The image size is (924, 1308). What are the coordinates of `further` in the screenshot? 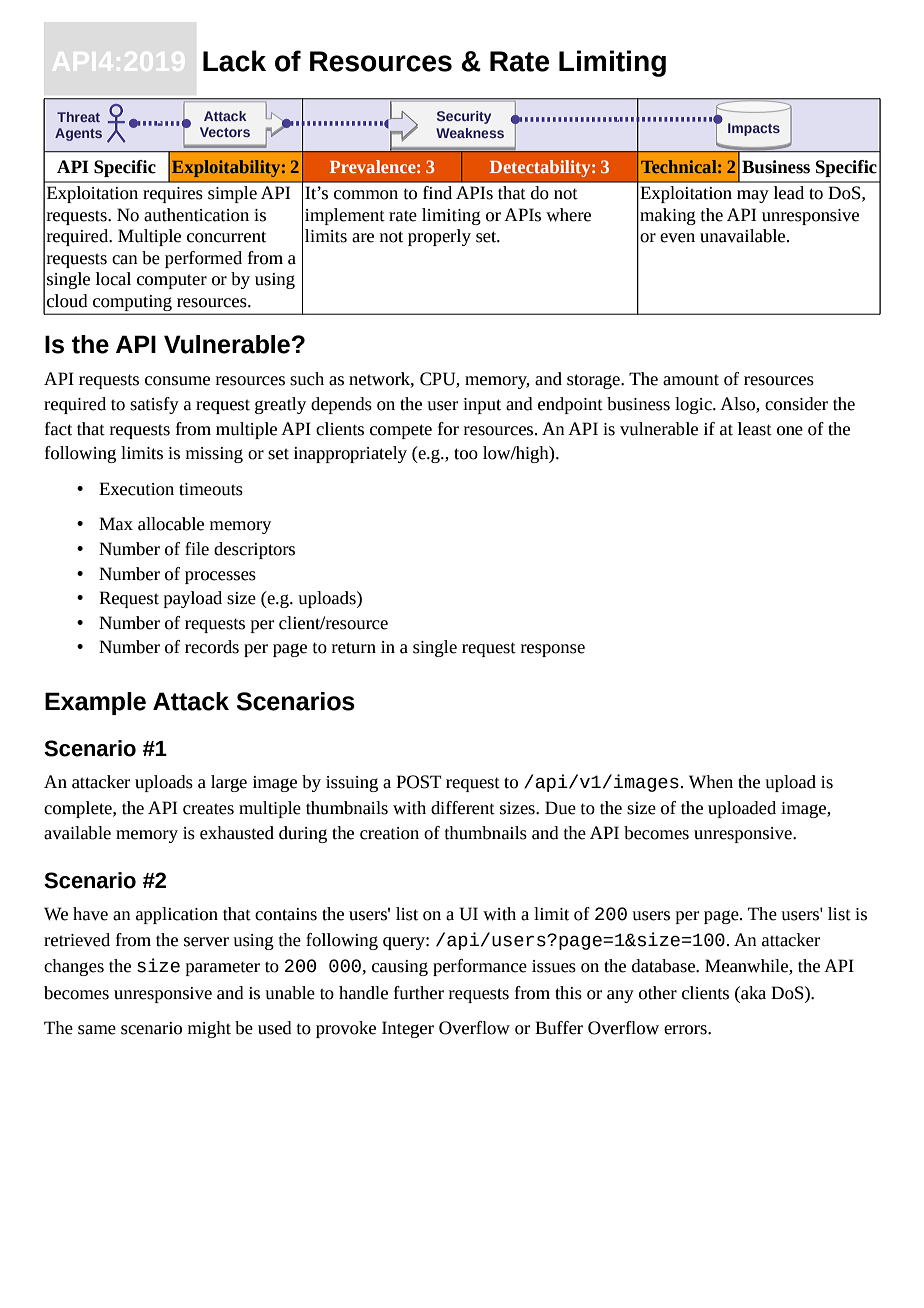 It's located at (419, 993).
